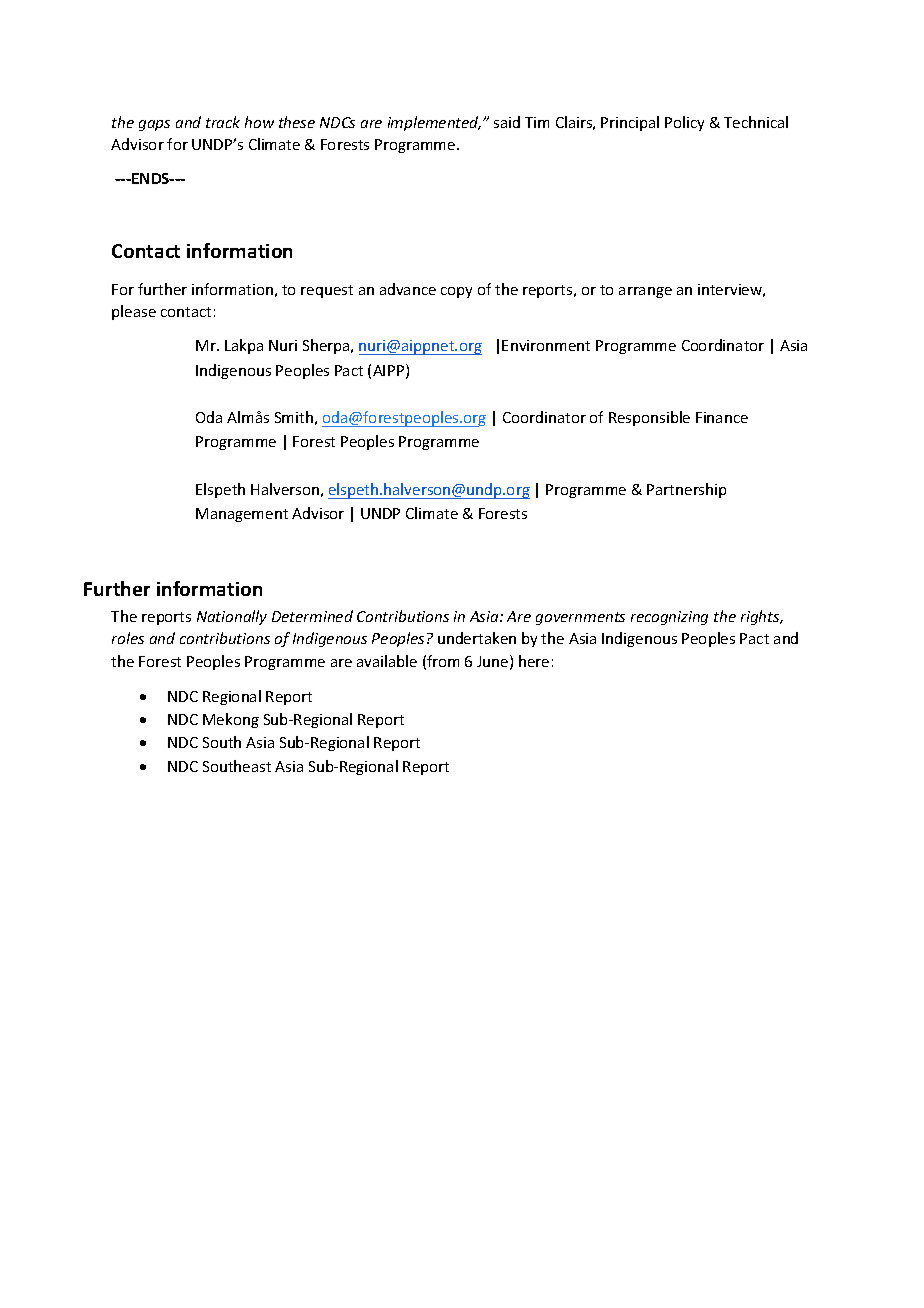 Image resolution: width=924 pixels, height=1308 pixels. I want to click on Responsible, so click(649, 418).
